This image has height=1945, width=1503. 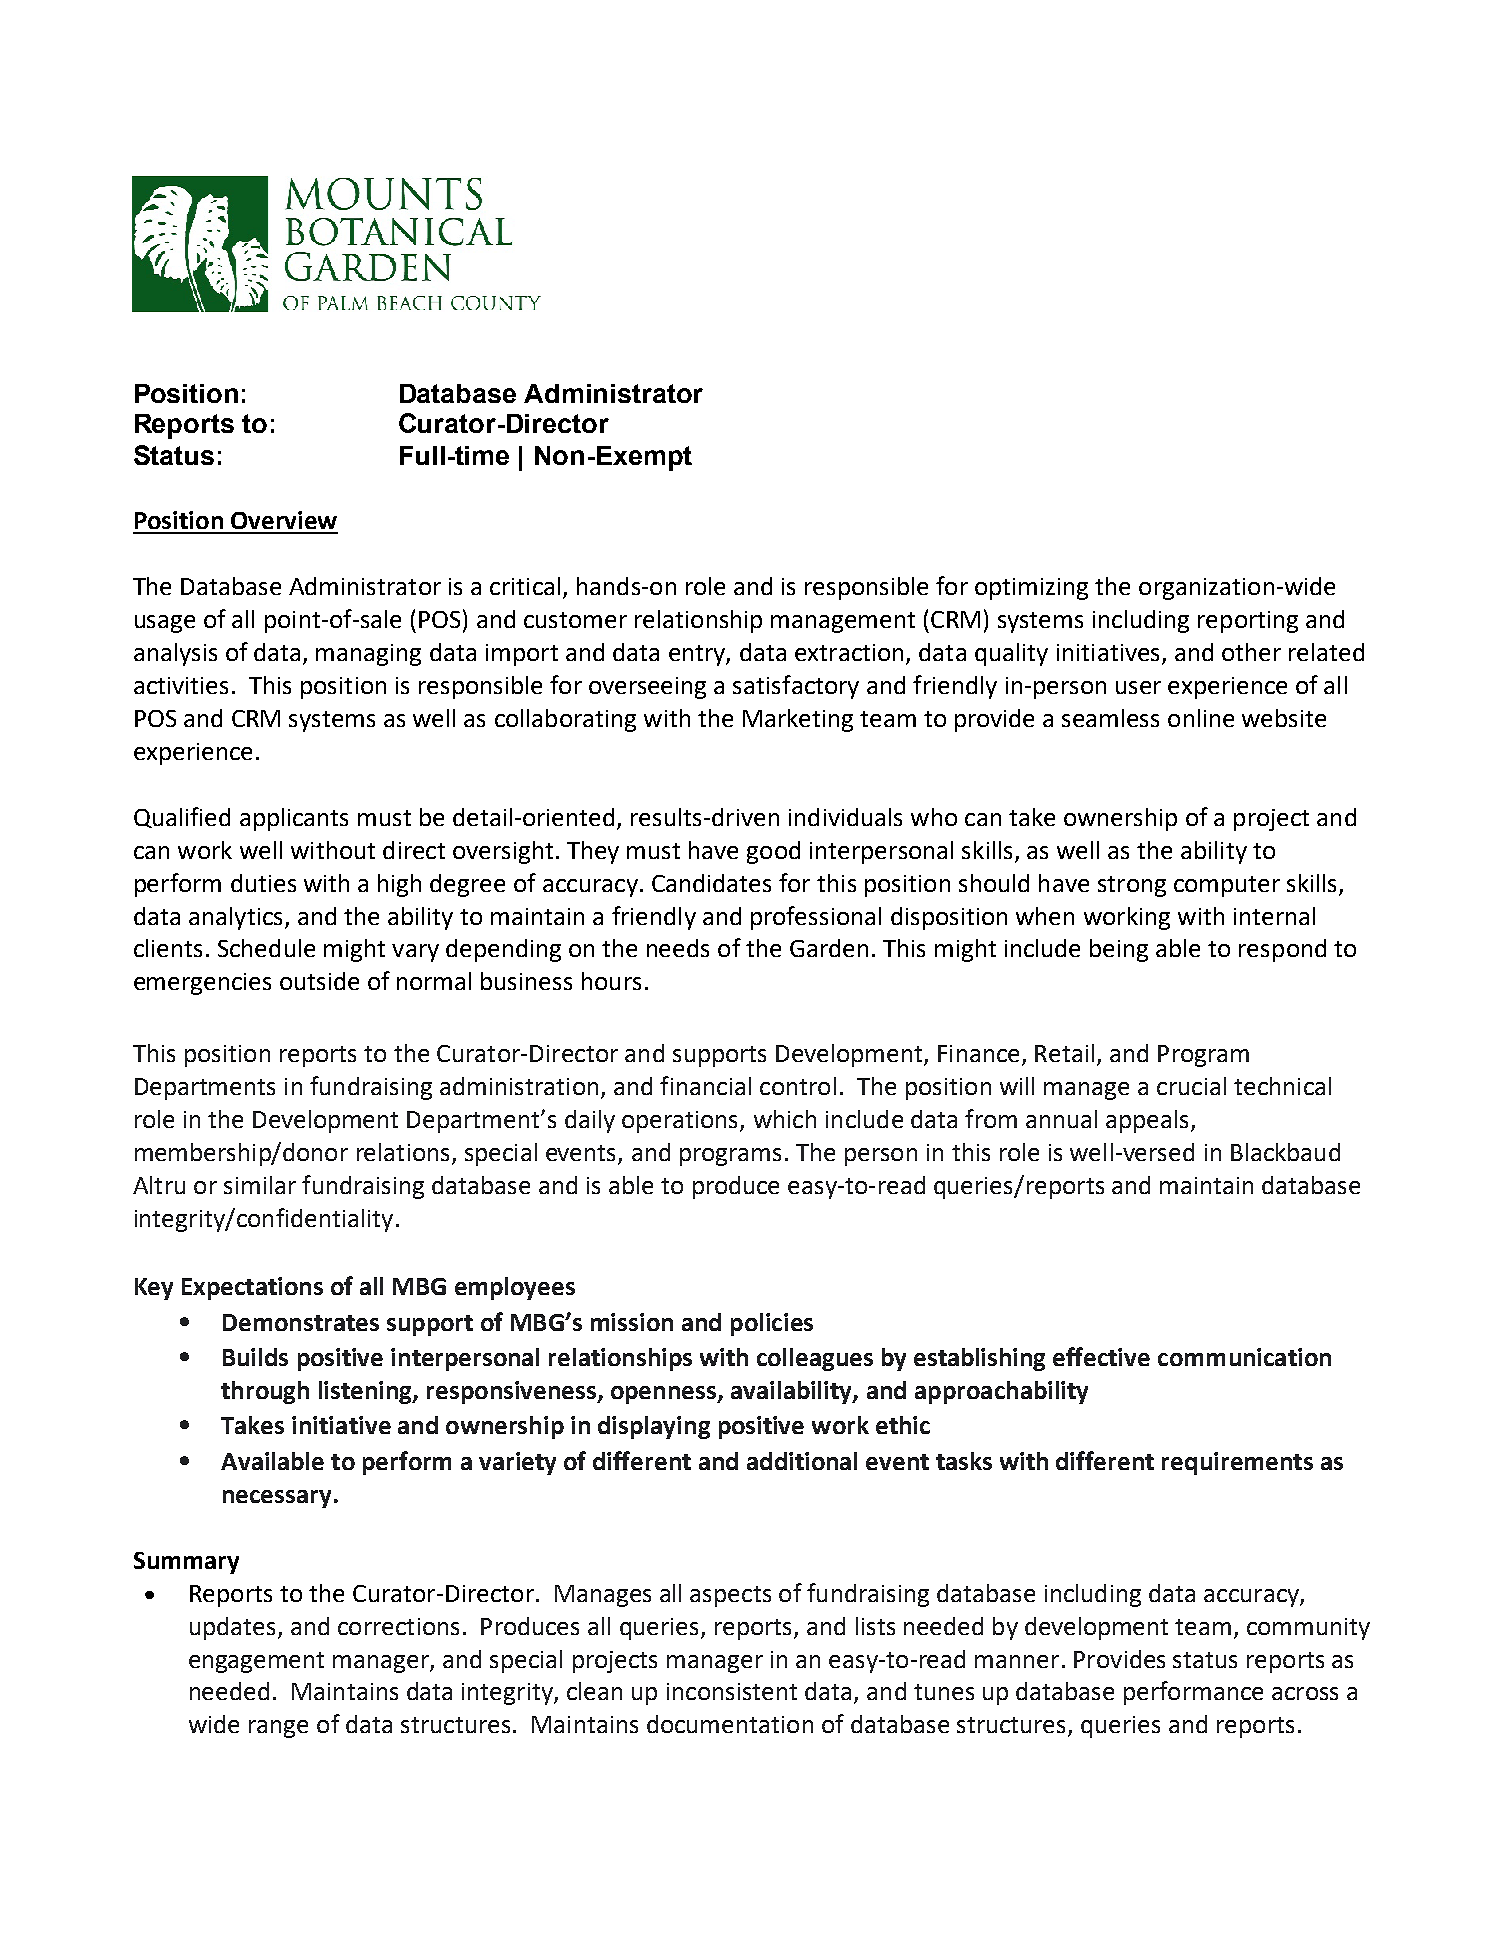 What do you see at coordinates (849, 652) in the image?
I see `extraction` at bounding box center [849, 652].
